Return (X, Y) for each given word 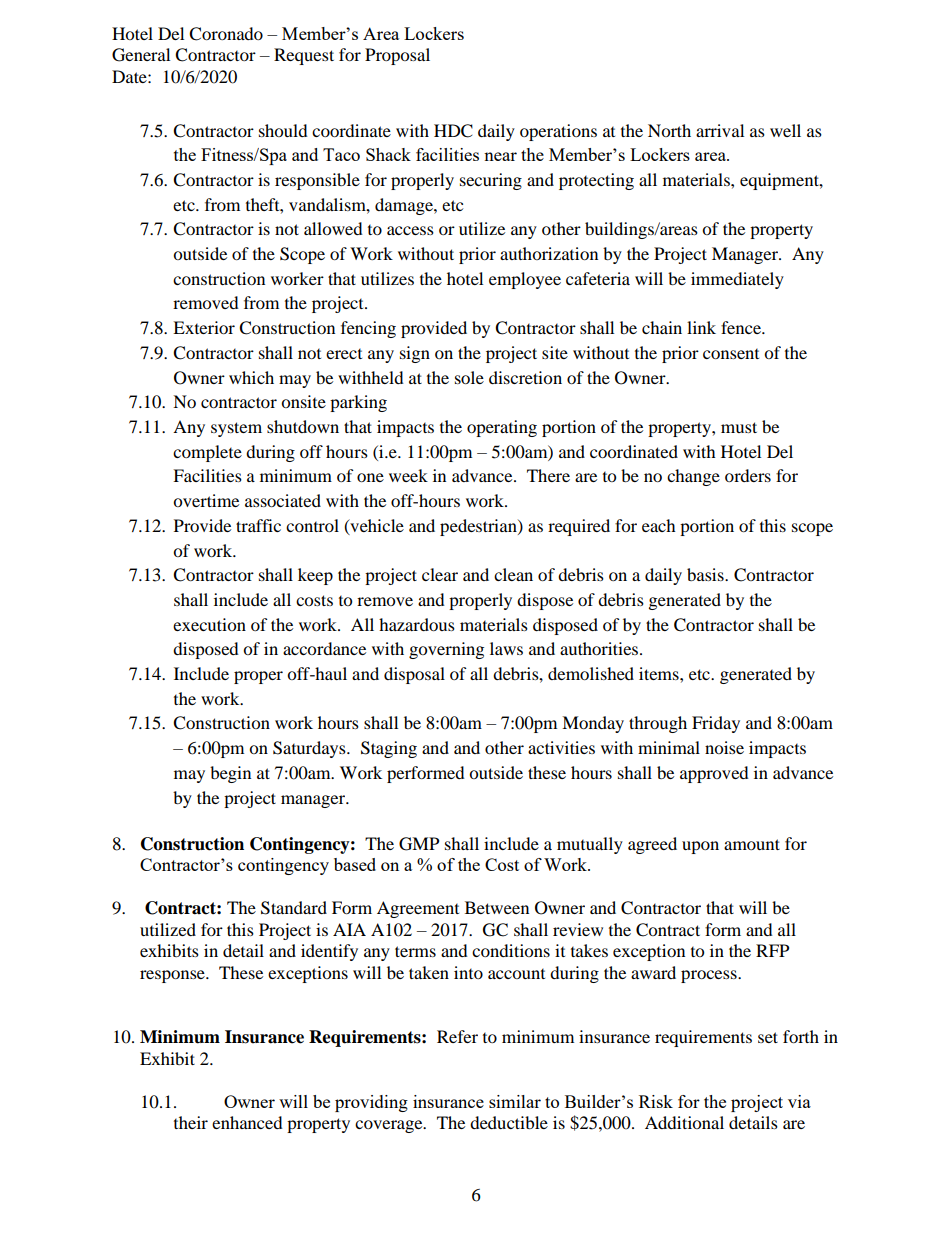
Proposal (397, 56)
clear (440, 574)
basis (706, 574)
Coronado (226, 34)
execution (209, 624)
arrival (720, 130)
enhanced (247, 1122)
